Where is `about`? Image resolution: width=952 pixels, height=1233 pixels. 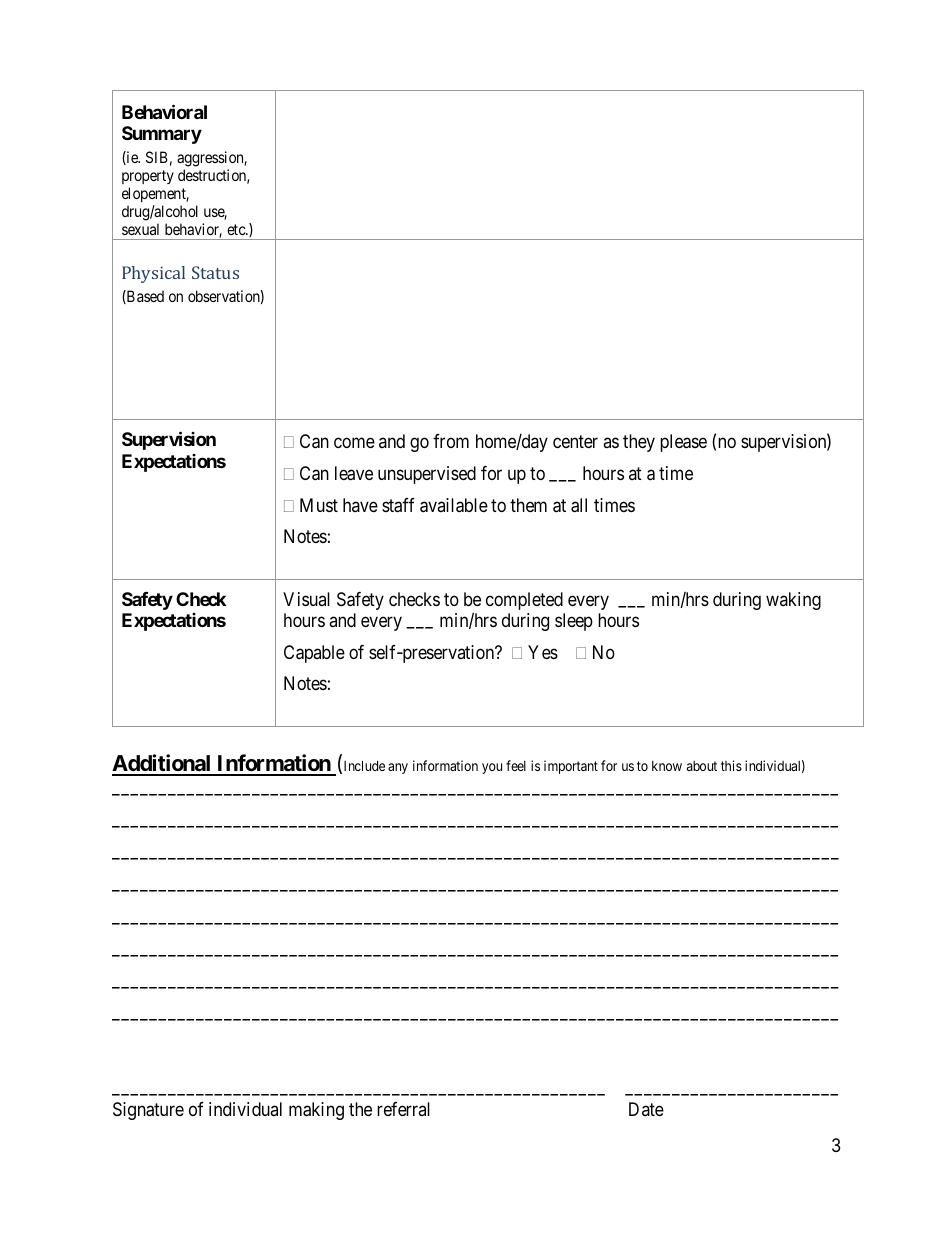 about is located at coordinates (702, 766).
